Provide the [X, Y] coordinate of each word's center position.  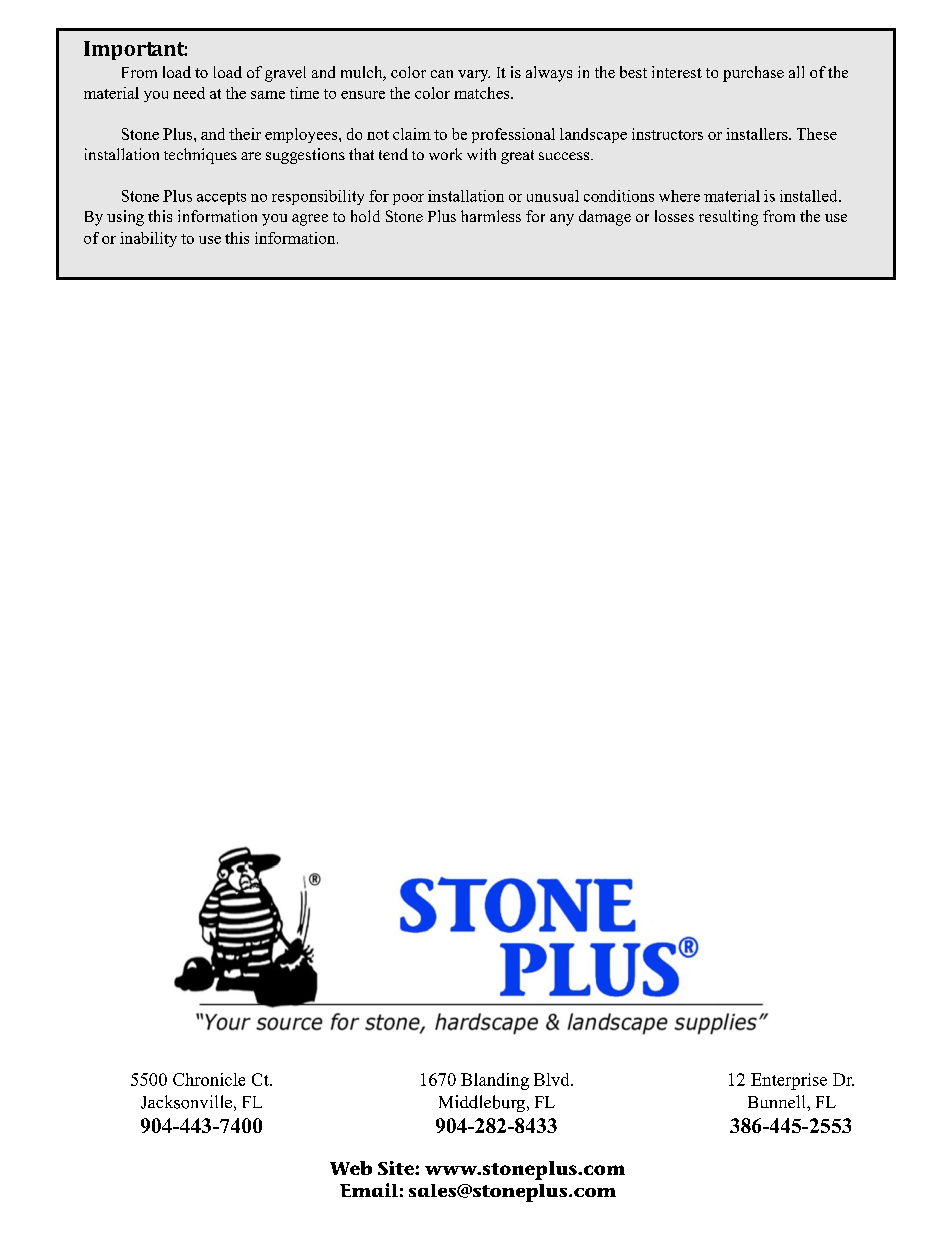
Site [397, 1168]
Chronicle [209, 1079]
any [562, 220]
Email [369, 1190]
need [189, 93]
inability [148, 239]
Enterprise [789, 1081]
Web [351, 1168]
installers [758, 134]
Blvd [553, 1079]
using [125, 218]
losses [674, 216]
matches [483, 93]
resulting [728, 218]
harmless [491, 216]
